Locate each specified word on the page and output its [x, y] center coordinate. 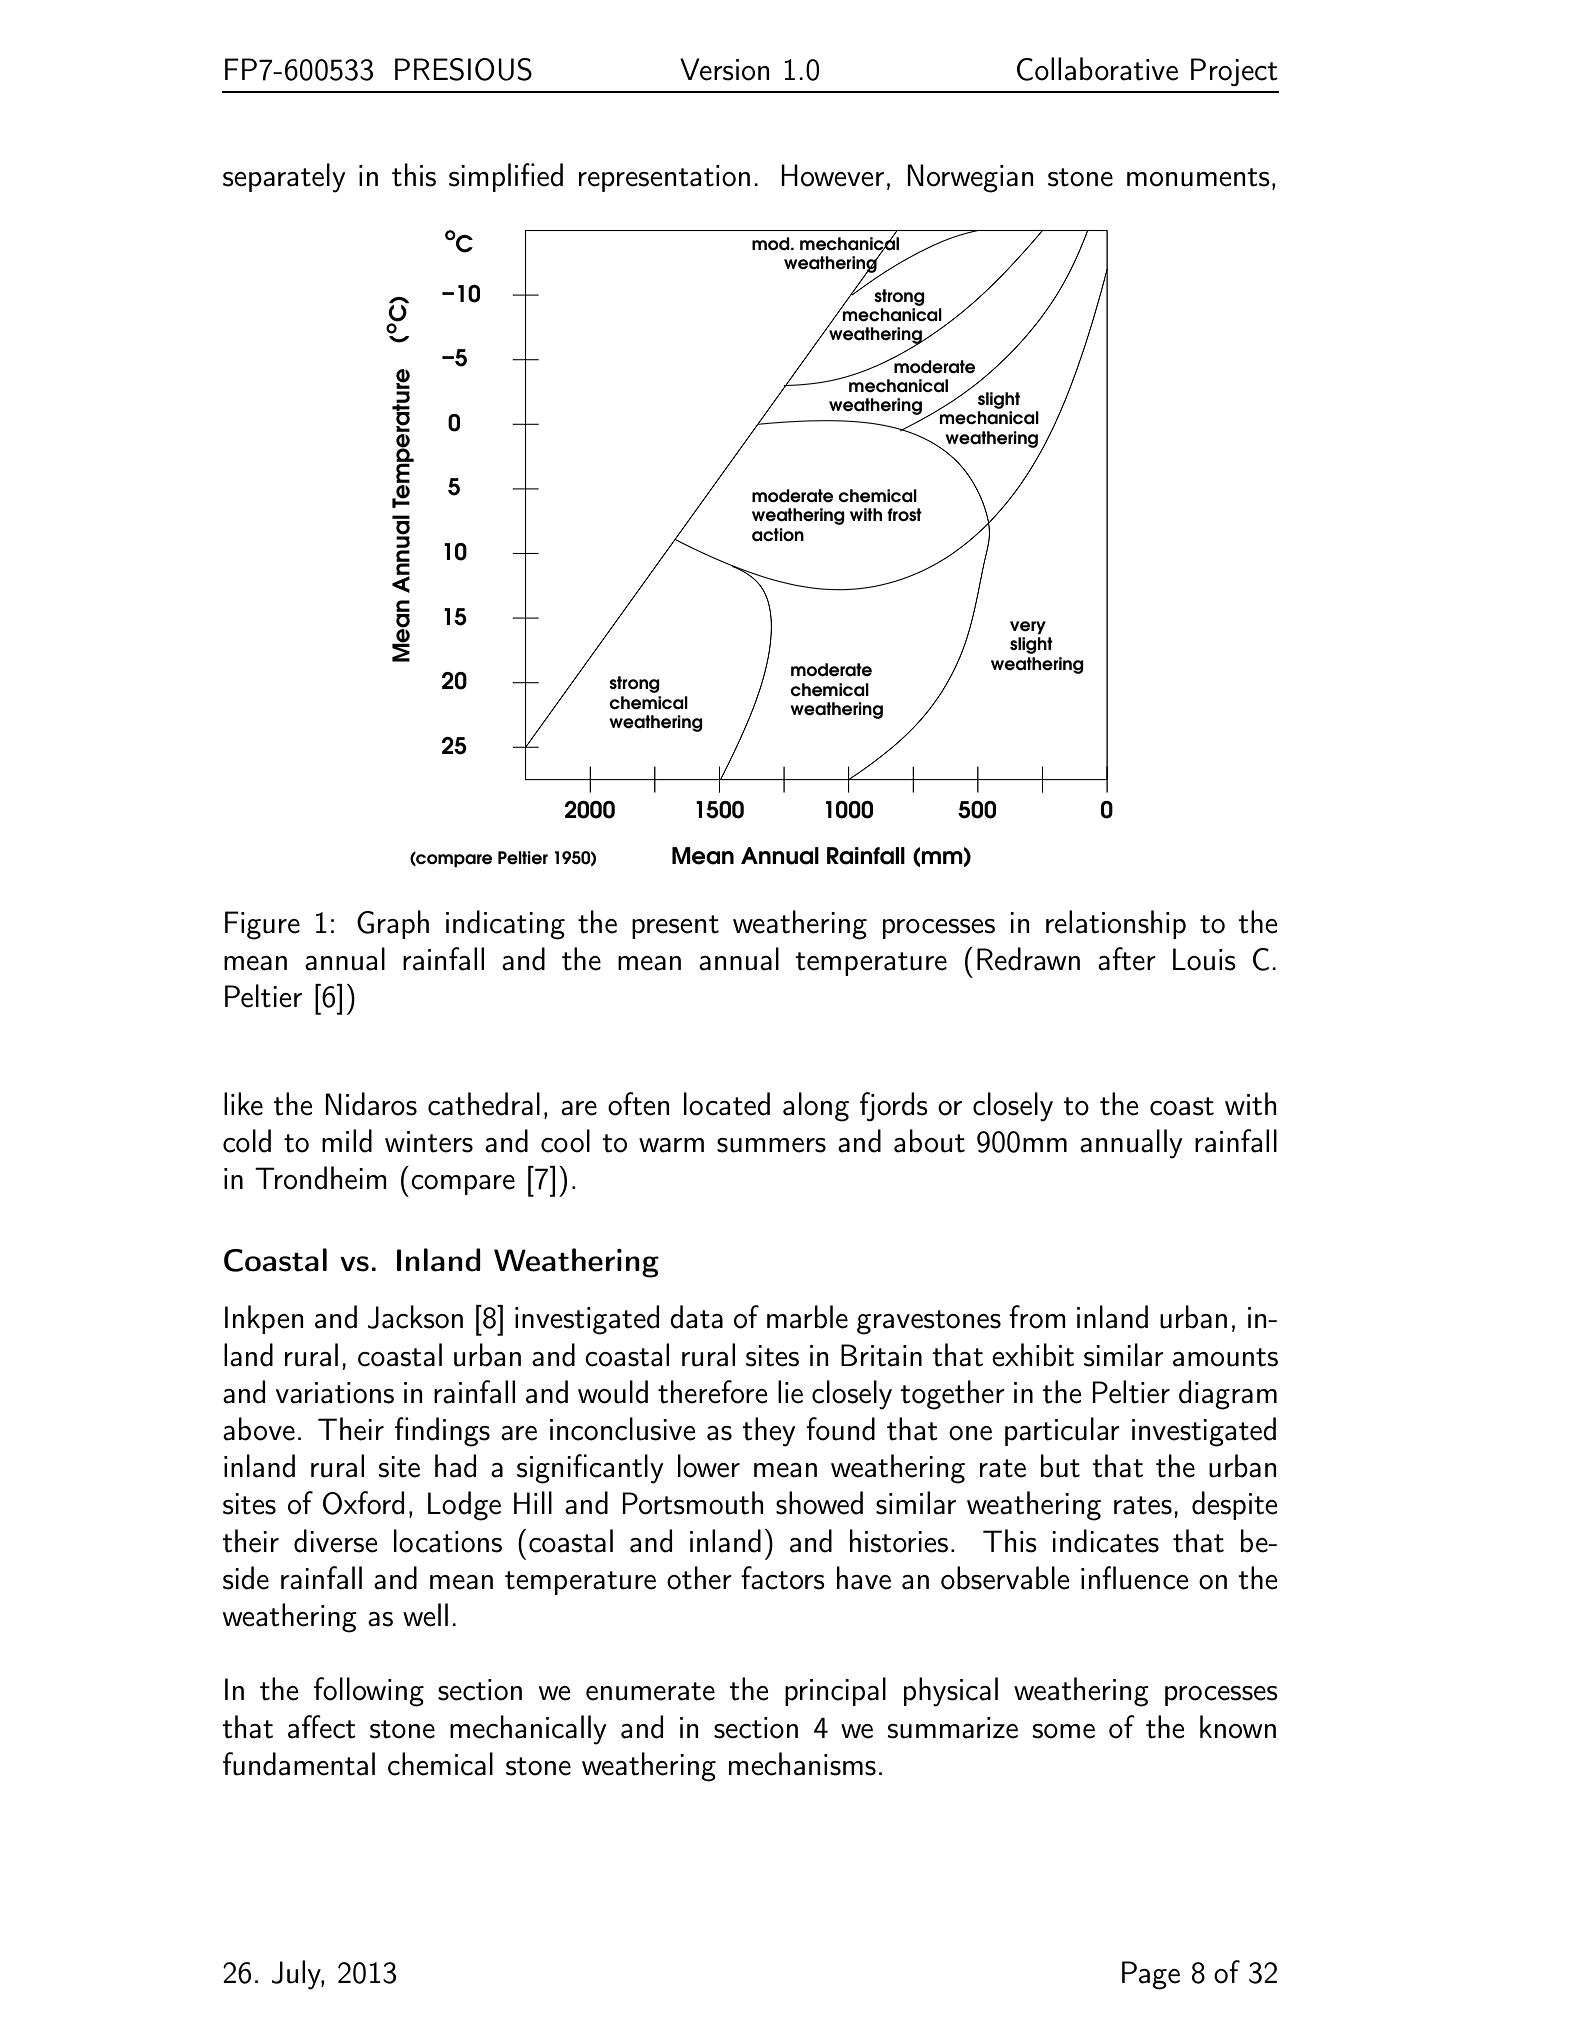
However [832, 175]
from [1037, 1317]
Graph [393, 924]
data [696, 1317]
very [1028, 627]
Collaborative [1097, 69]
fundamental [299, 1764]
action [778, 535]
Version [725, 69]
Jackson [415, 1317]
